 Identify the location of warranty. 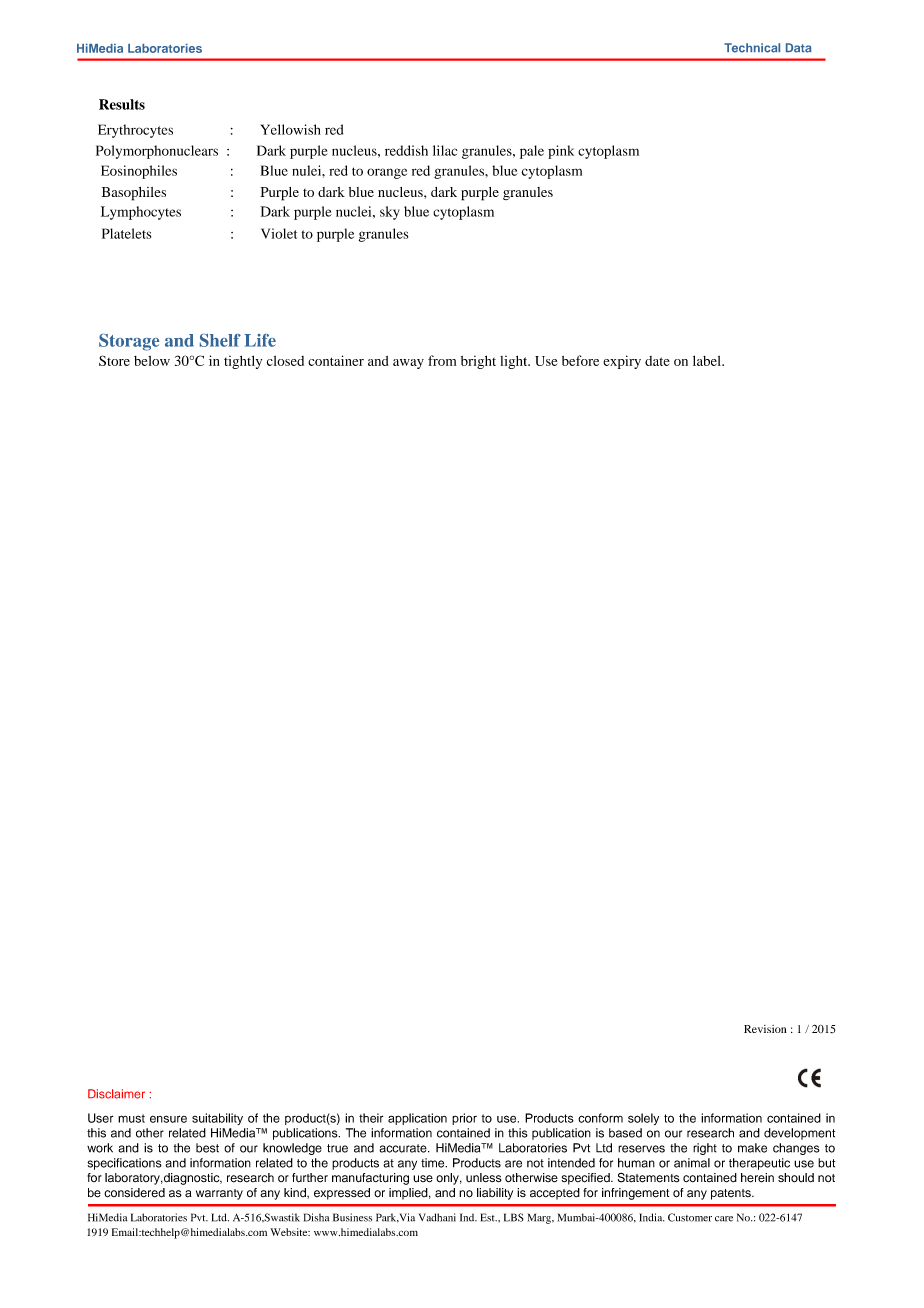
(219, 1194).
